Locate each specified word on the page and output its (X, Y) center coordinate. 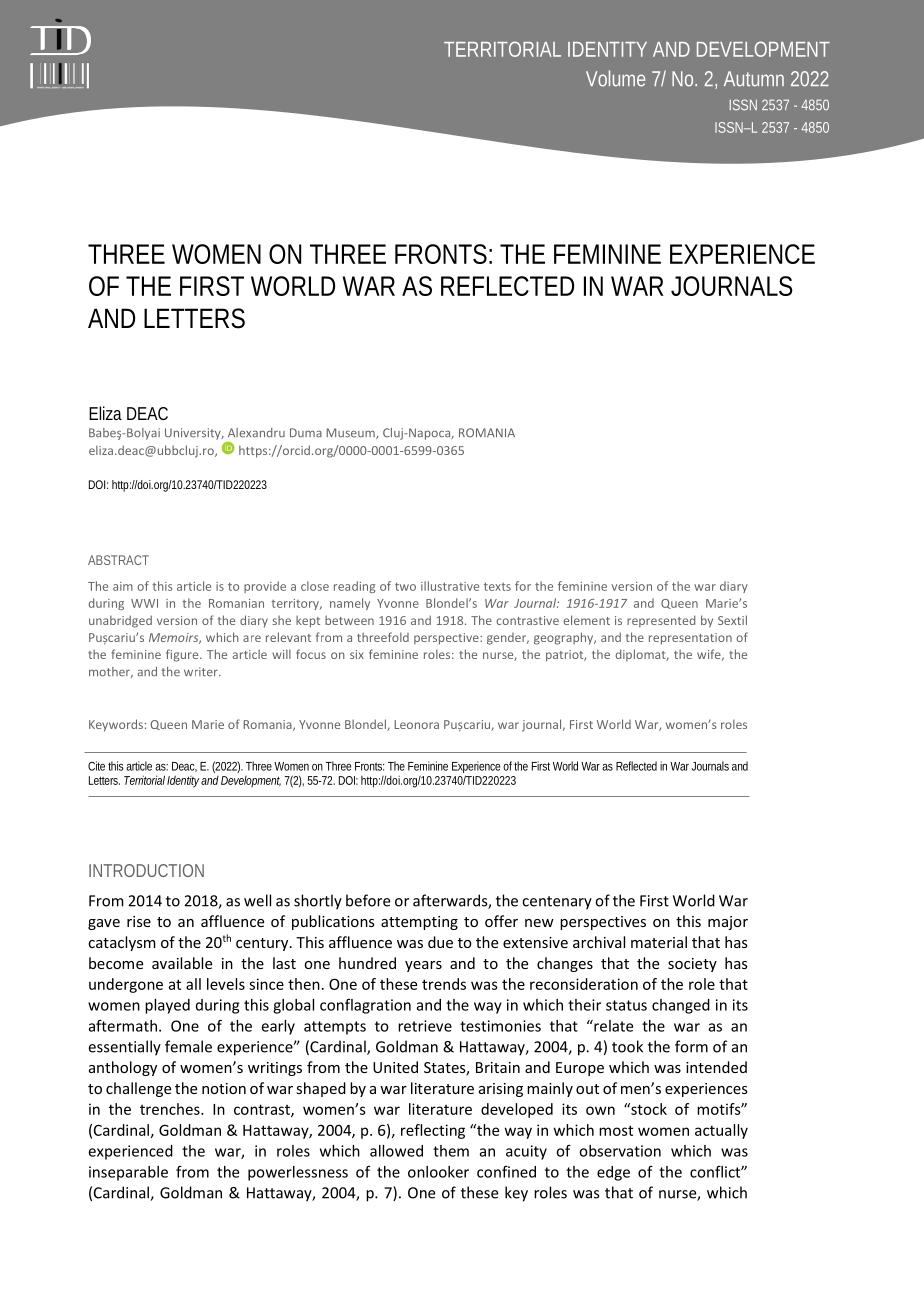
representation (690, 639)
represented (661, 621)
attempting (419, 923)
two (405, 586)
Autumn (754, 79)
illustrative (450, 586)
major (728, 923)
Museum (351, 433)
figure (183, 655)
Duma (306, 433)
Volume (615, 78)
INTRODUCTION (146, 870)
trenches (171, 1109)
